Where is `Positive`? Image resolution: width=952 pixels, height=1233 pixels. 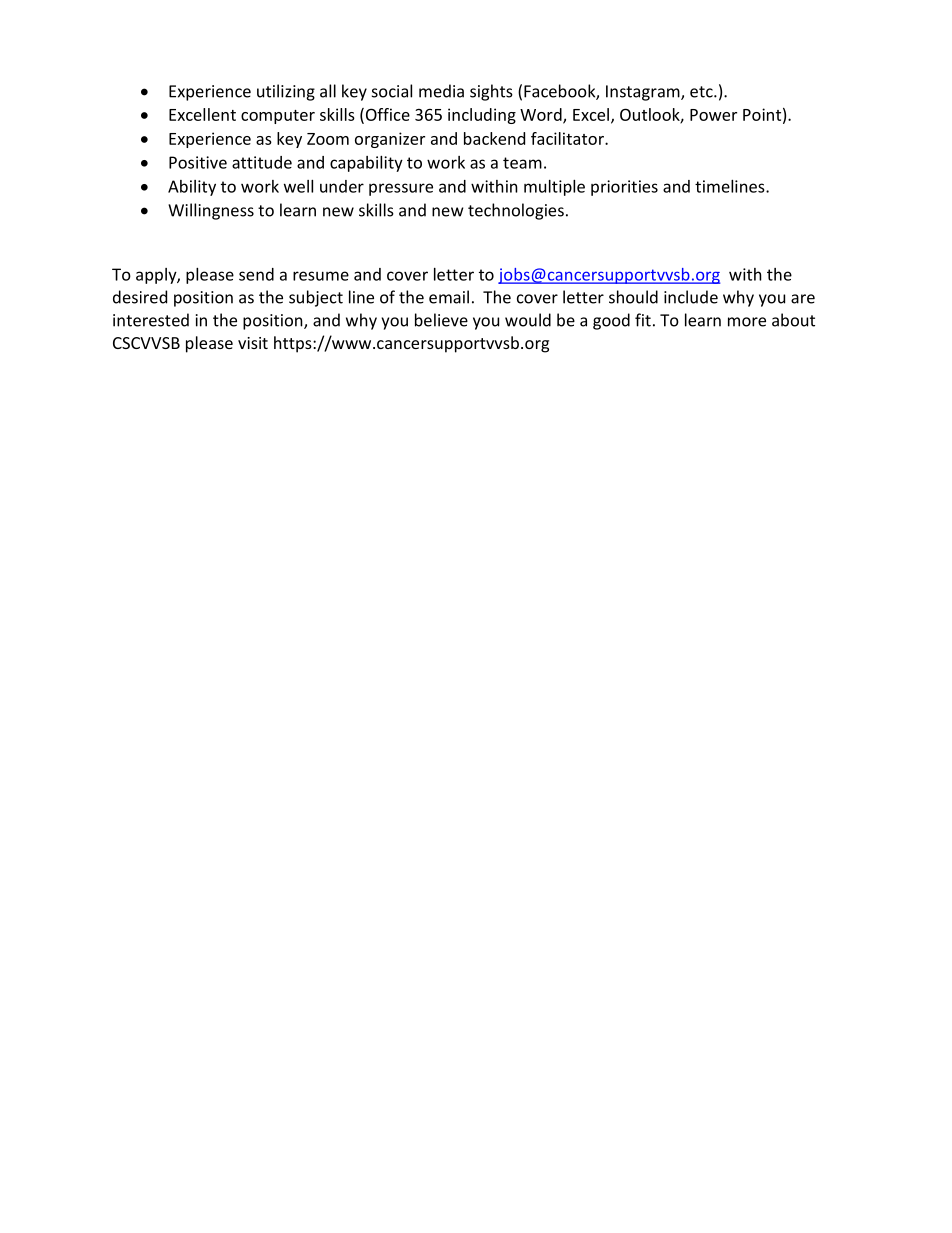 Positive is located at coordinates (198, 162).
